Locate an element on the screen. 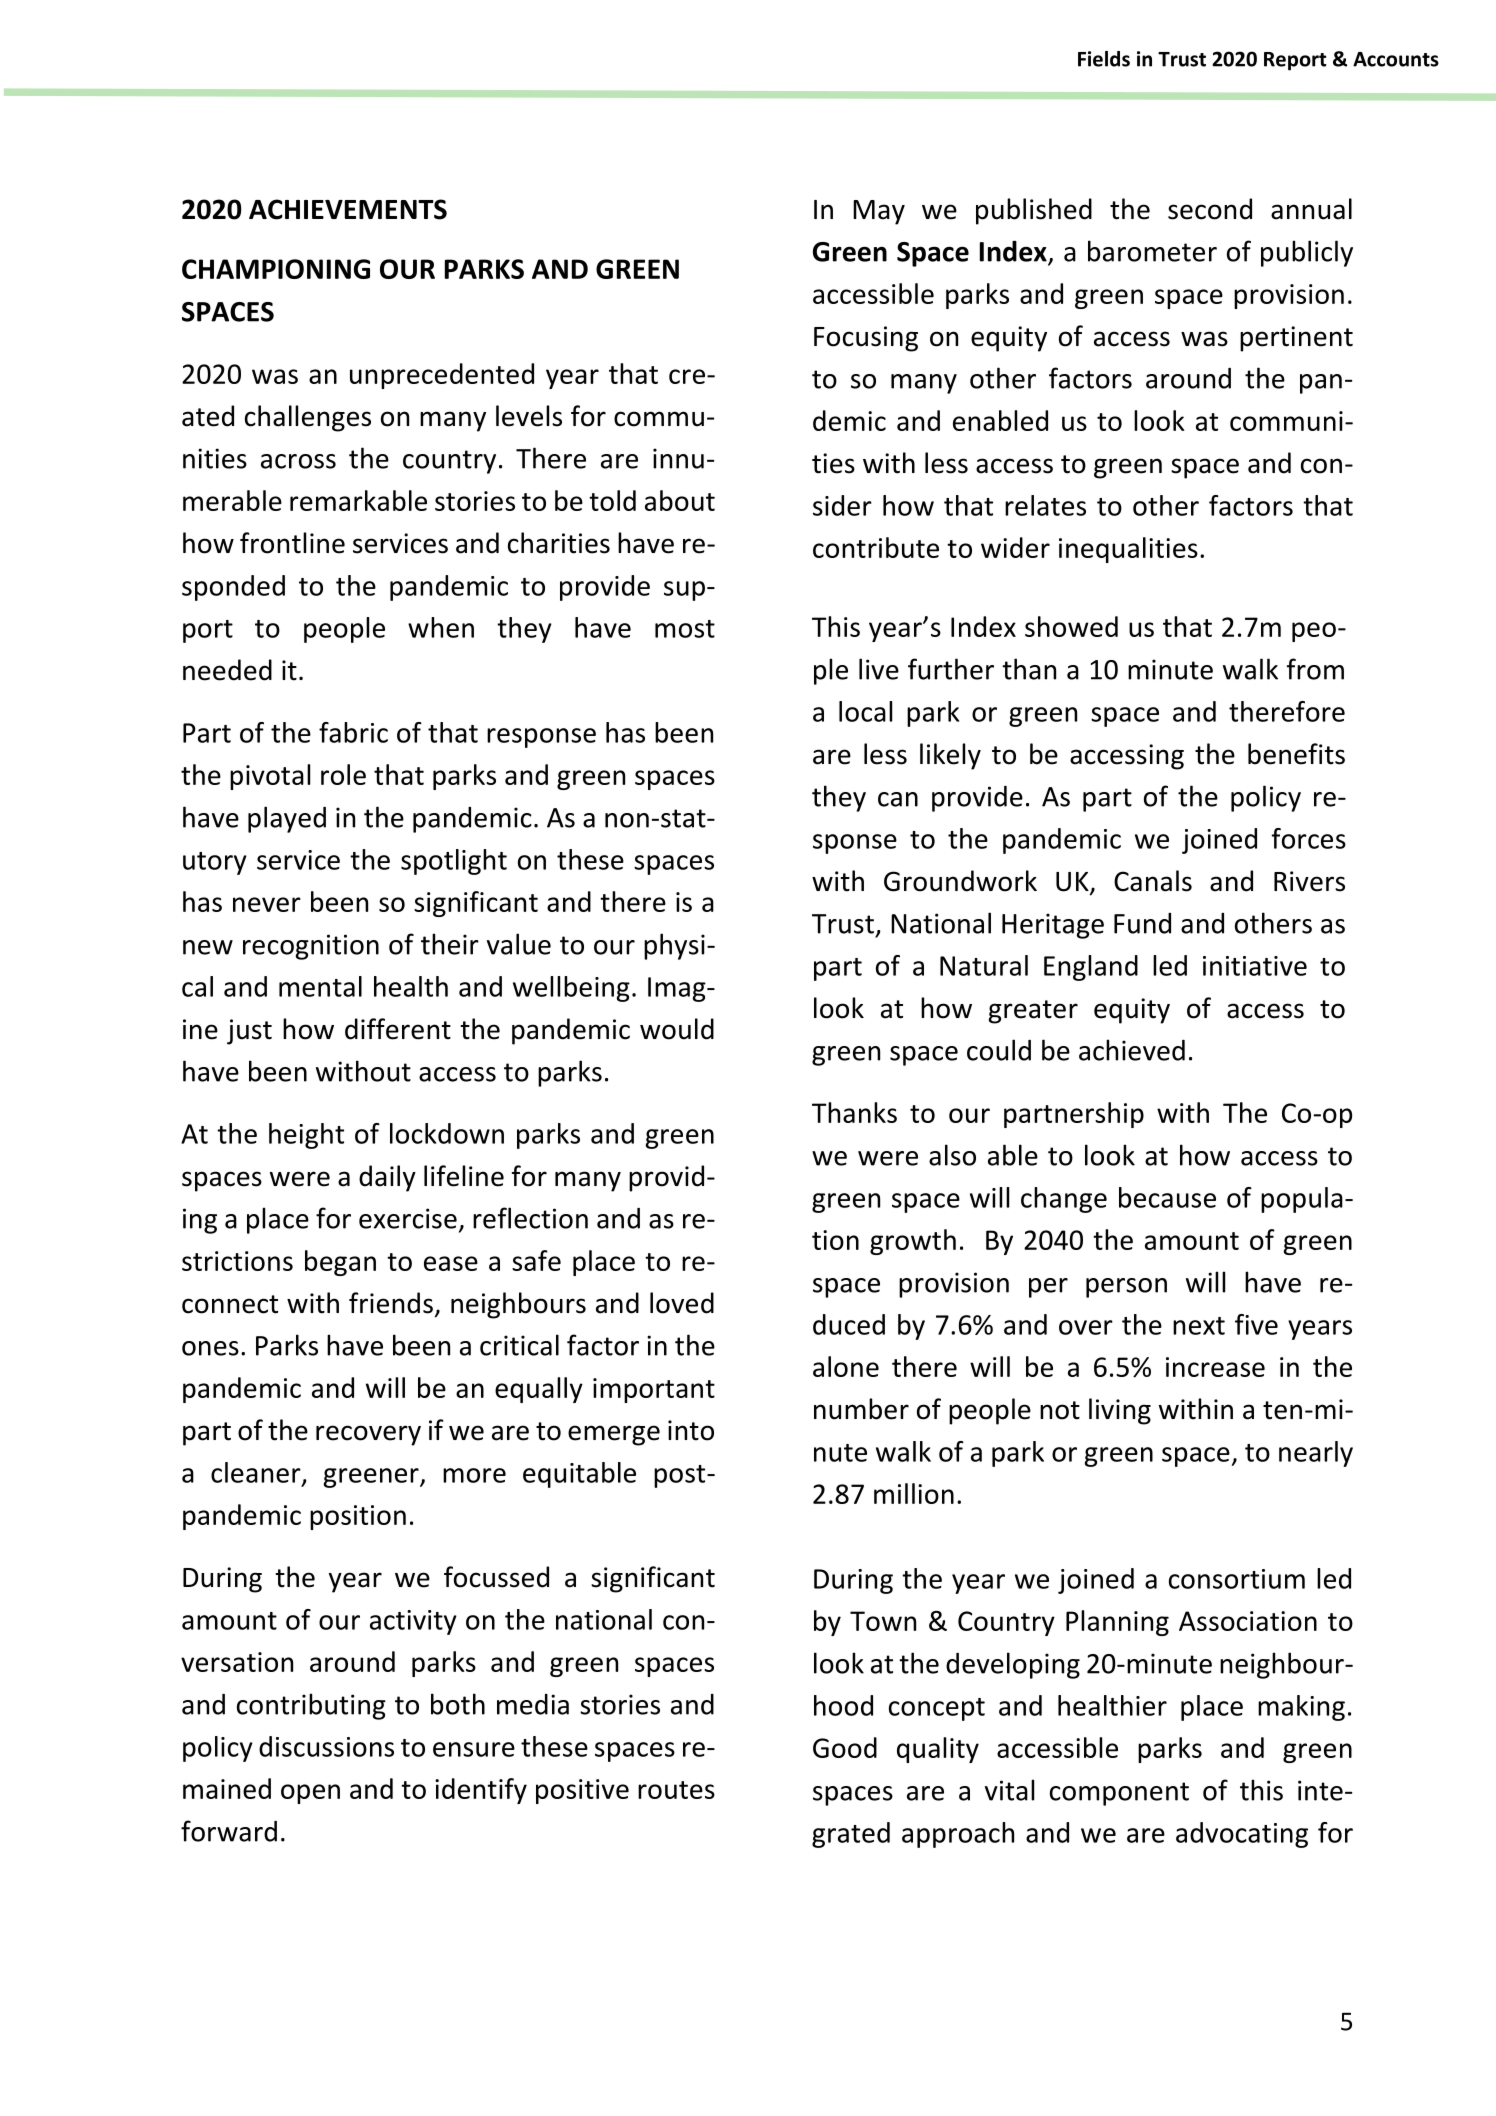 The height and width of the screenshot is (2116, 1496). ACHIEVEMENTS is located at coordinates (348, 209).
